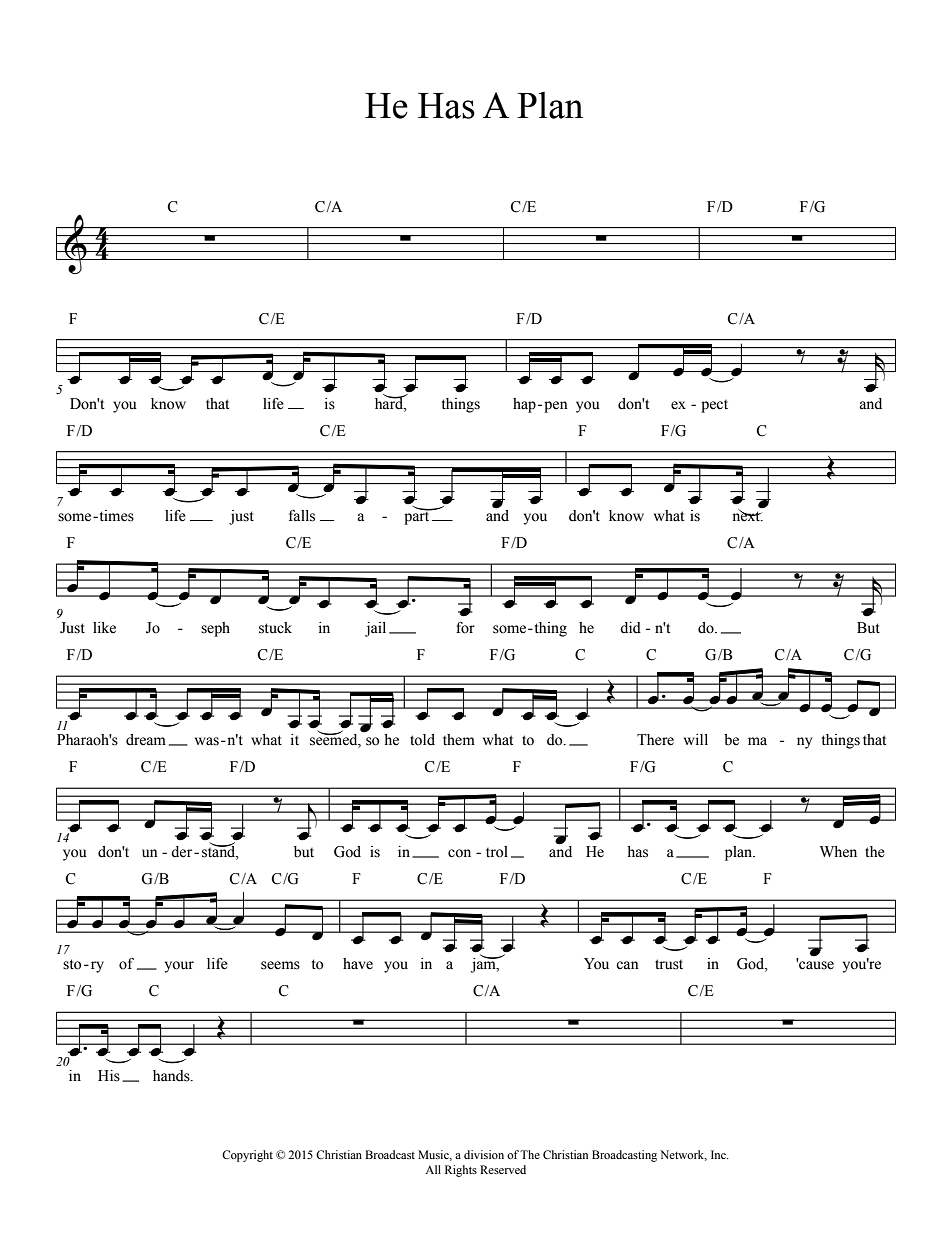 This page has width=952, height=1233. What do you see at coordinates (465, 628) in the page?
I see `for` at bounding box center [465, 628].
